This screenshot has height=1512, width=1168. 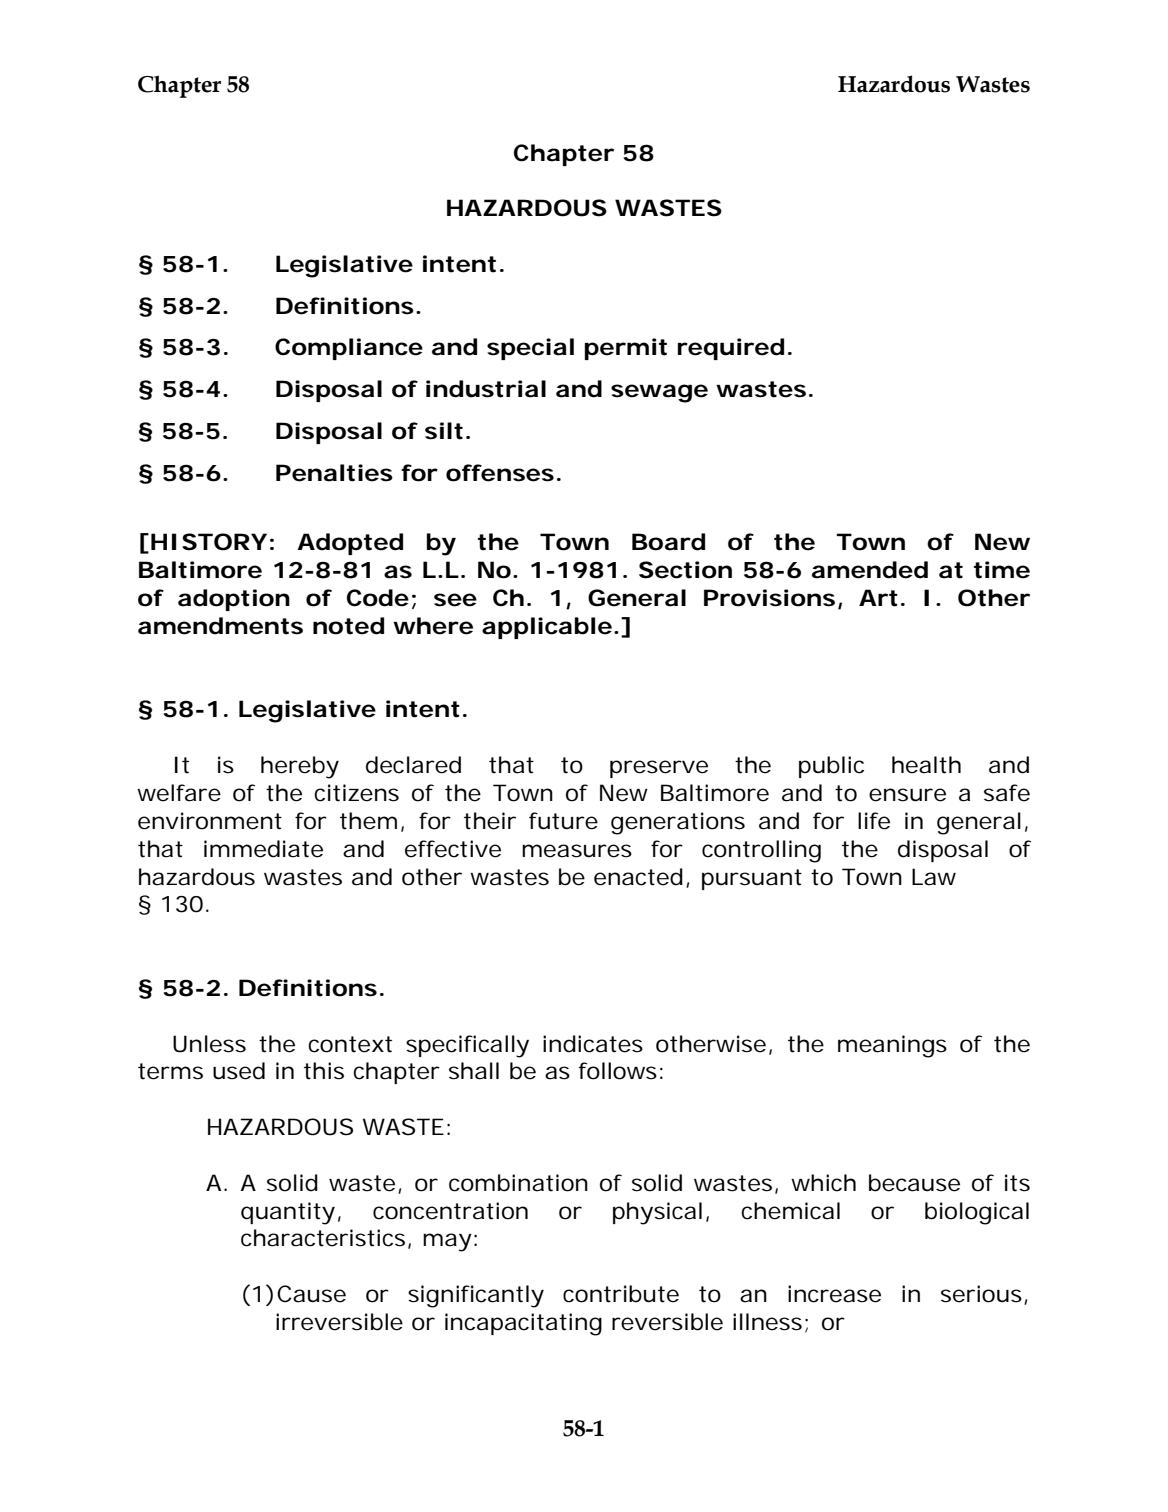 What do you see at coordinates (874, 821) in the screenshot?
I see `life` at bounding box center [874, 821].
